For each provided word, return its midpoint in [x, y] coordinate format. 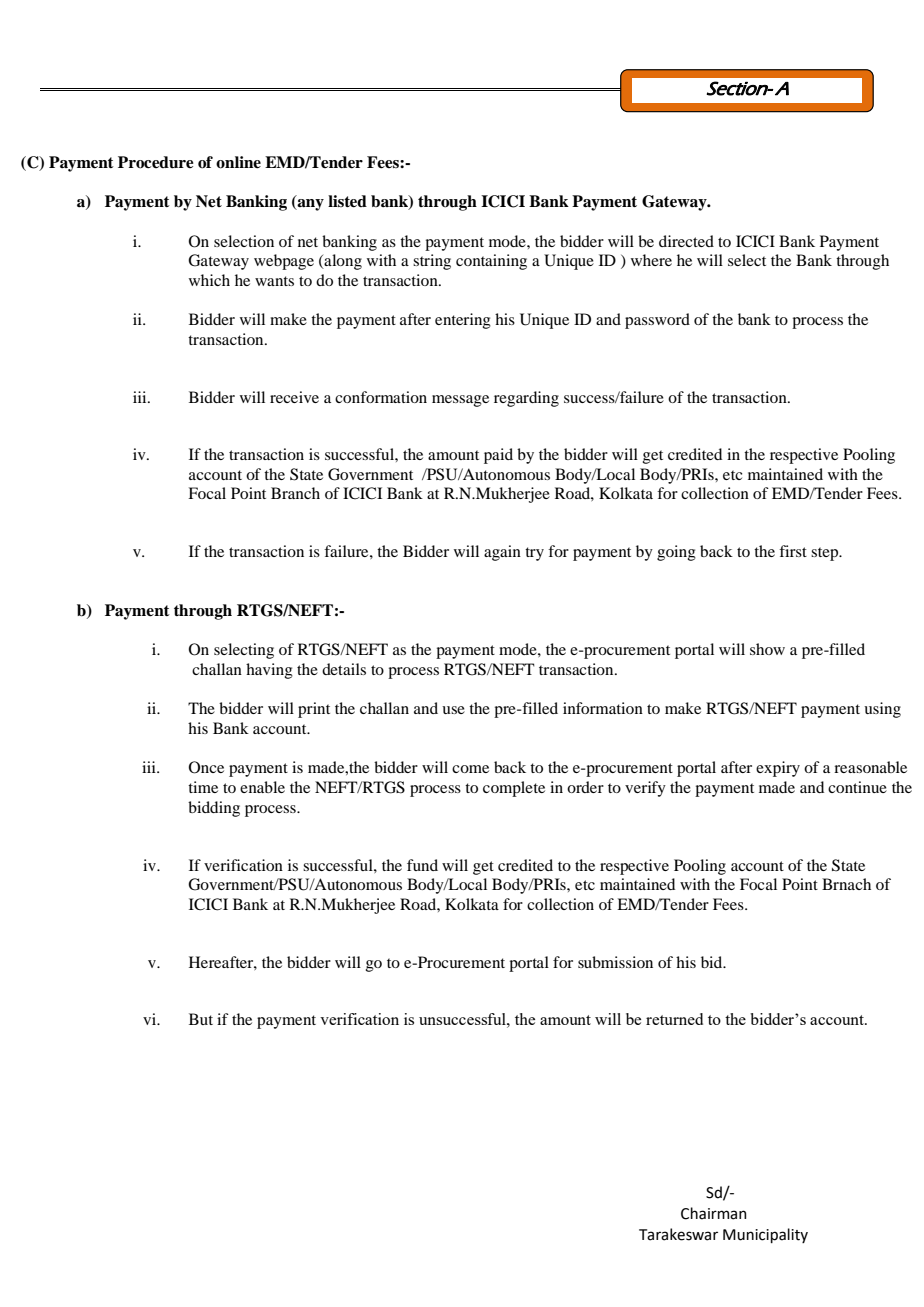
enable [262, 787]
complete [514, 789]
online [238, 162]
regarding [526, 399]
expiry [778, 769]
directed [686, 241]
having [269, 671]
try [534, 554]
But [201, 1019]
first [793, 551]
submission [615, 962]
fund [422, 865]
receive [294, 397]
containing [491, 262]
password [657, 321]
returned [674, 1019]
